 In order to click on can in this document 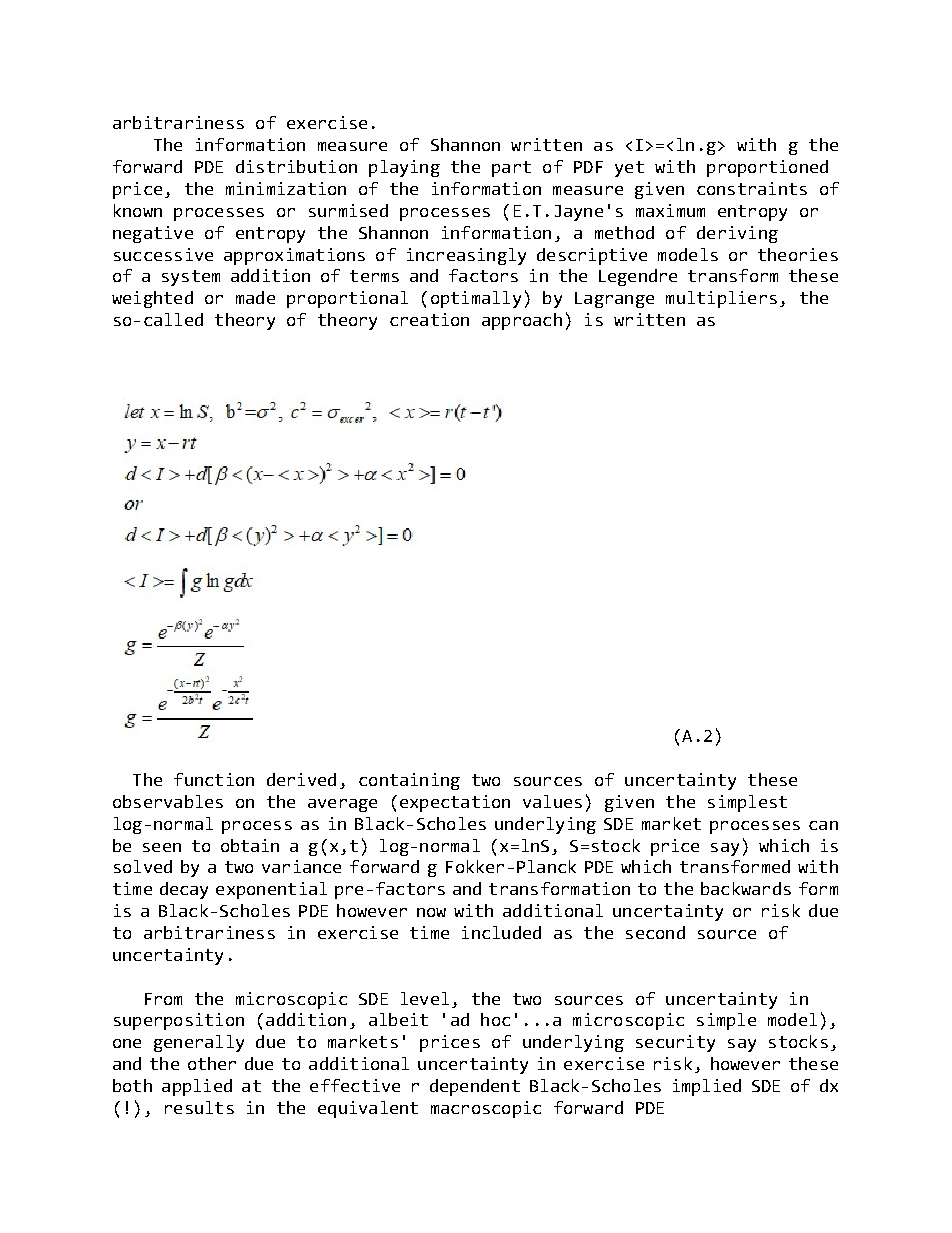, I will do `click(823, 825)`.
